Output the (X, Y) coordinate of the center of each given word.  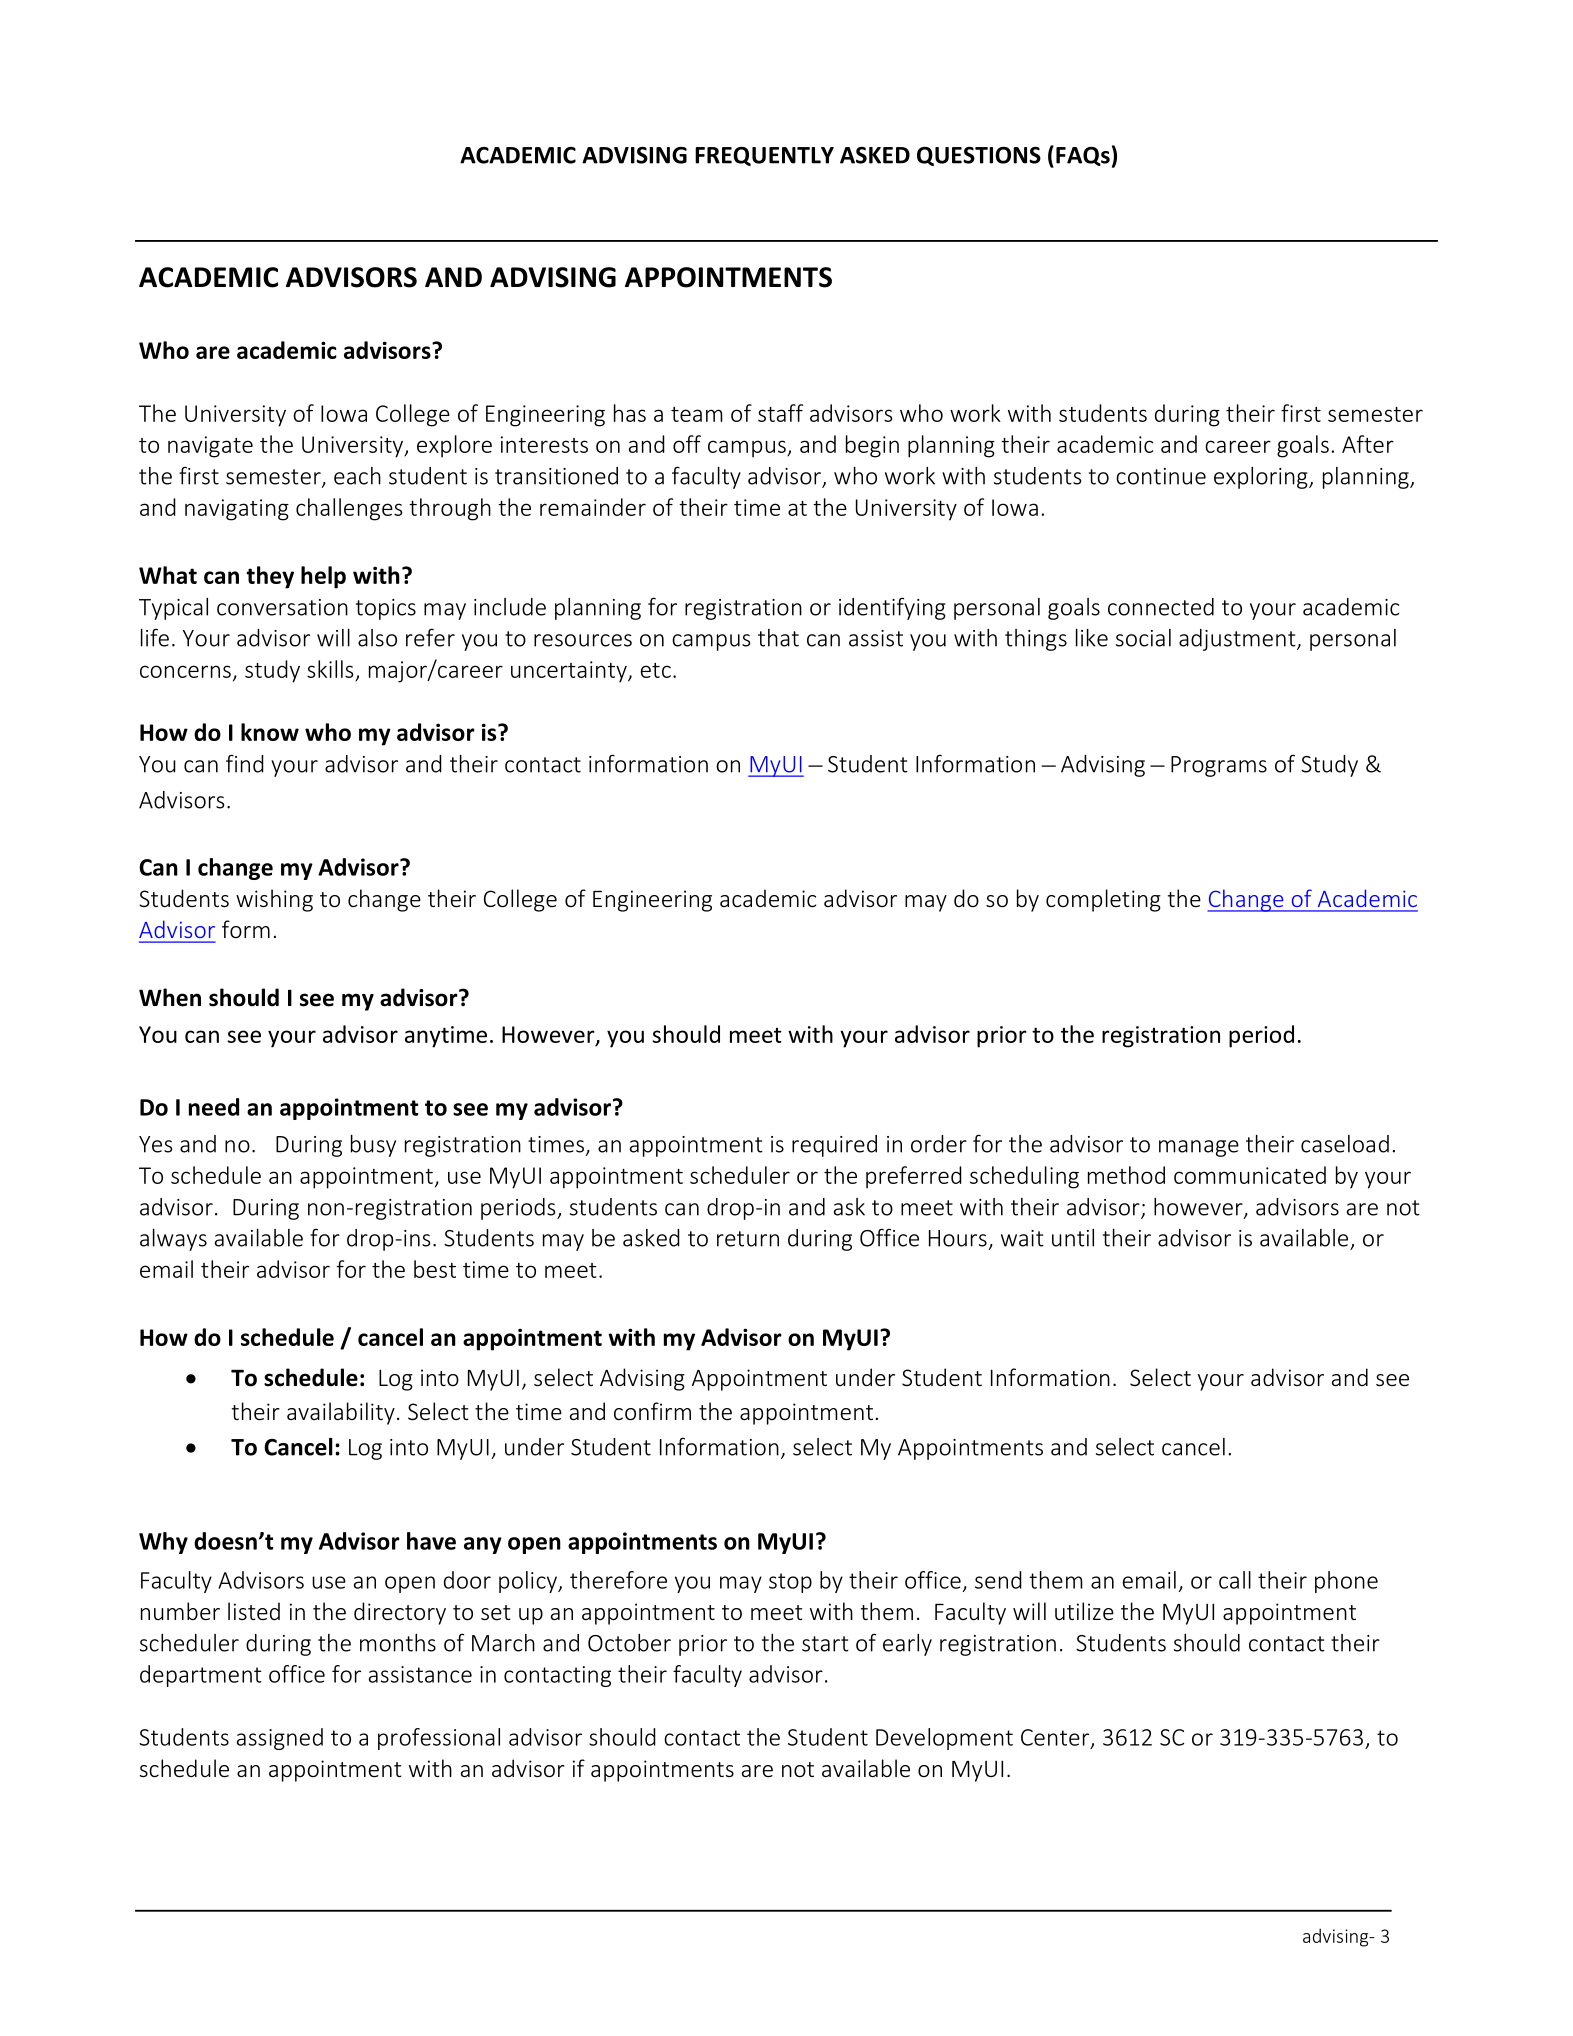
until (1073, 1238)
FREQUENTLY (764, 156)
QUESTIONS (979, 156)
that (778, 638)
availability (341, 1413)
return (748, 1239)
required (834, 1146)
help (323, 577)
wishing (274, 900)
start (825, 1644)
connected (1161, 607)
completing (1103, 900)
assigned (280, 1739)
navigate (210, 447)
